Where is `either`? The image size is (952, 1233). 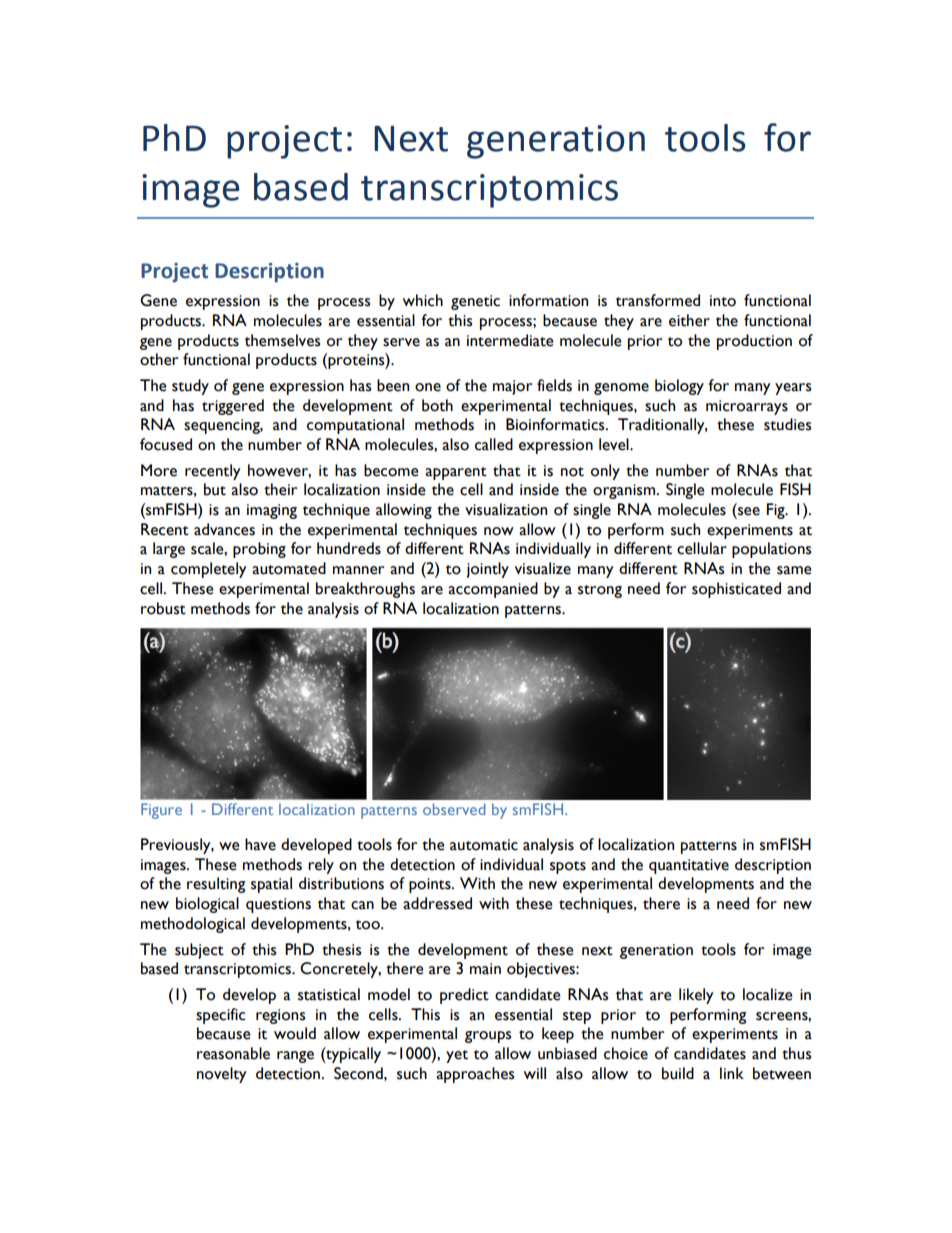 either is located at coordinates (689, 320).
